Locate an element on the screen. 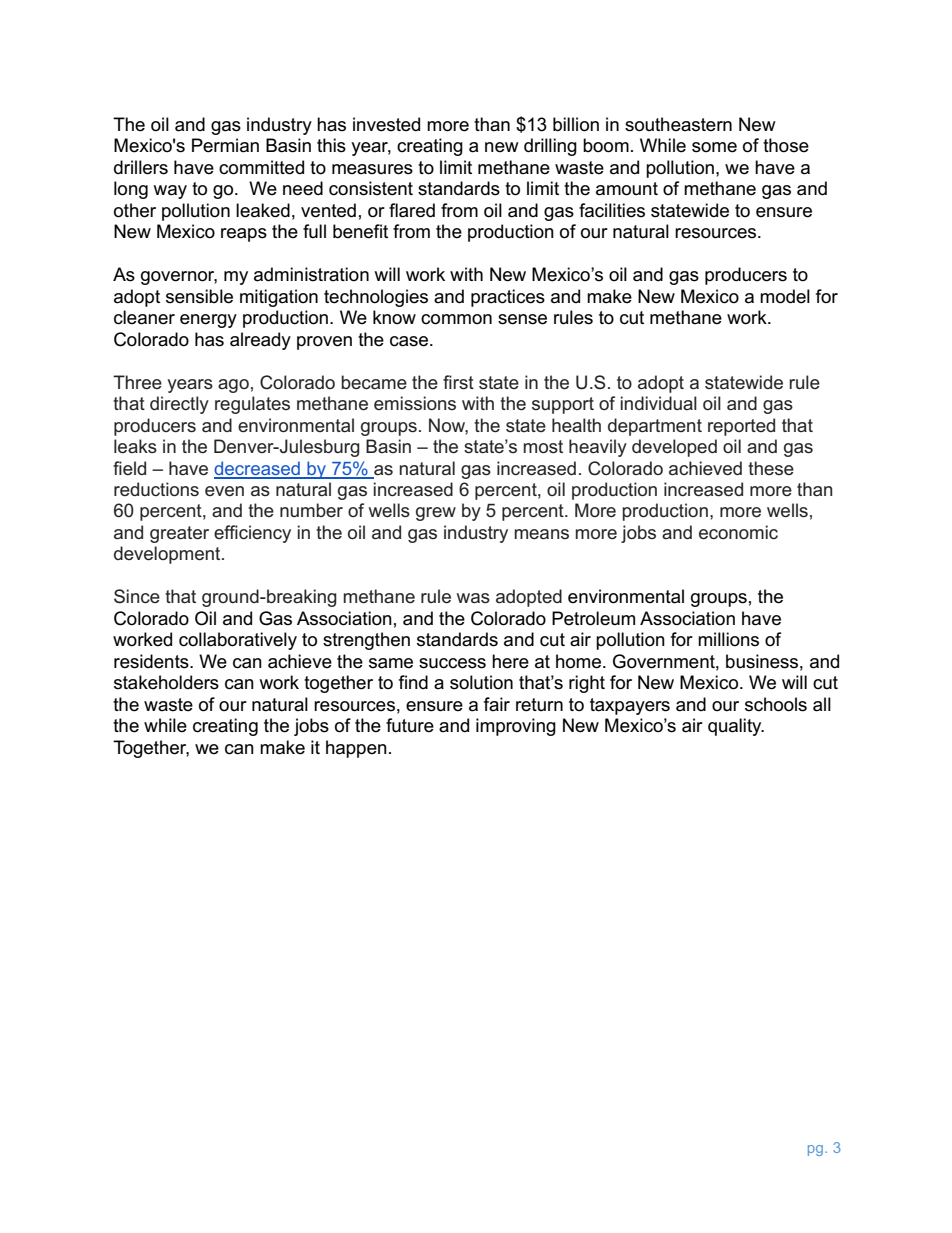 The width and height of the screenshot is (952, 1233). improving is located at coordinates (516, 727).
